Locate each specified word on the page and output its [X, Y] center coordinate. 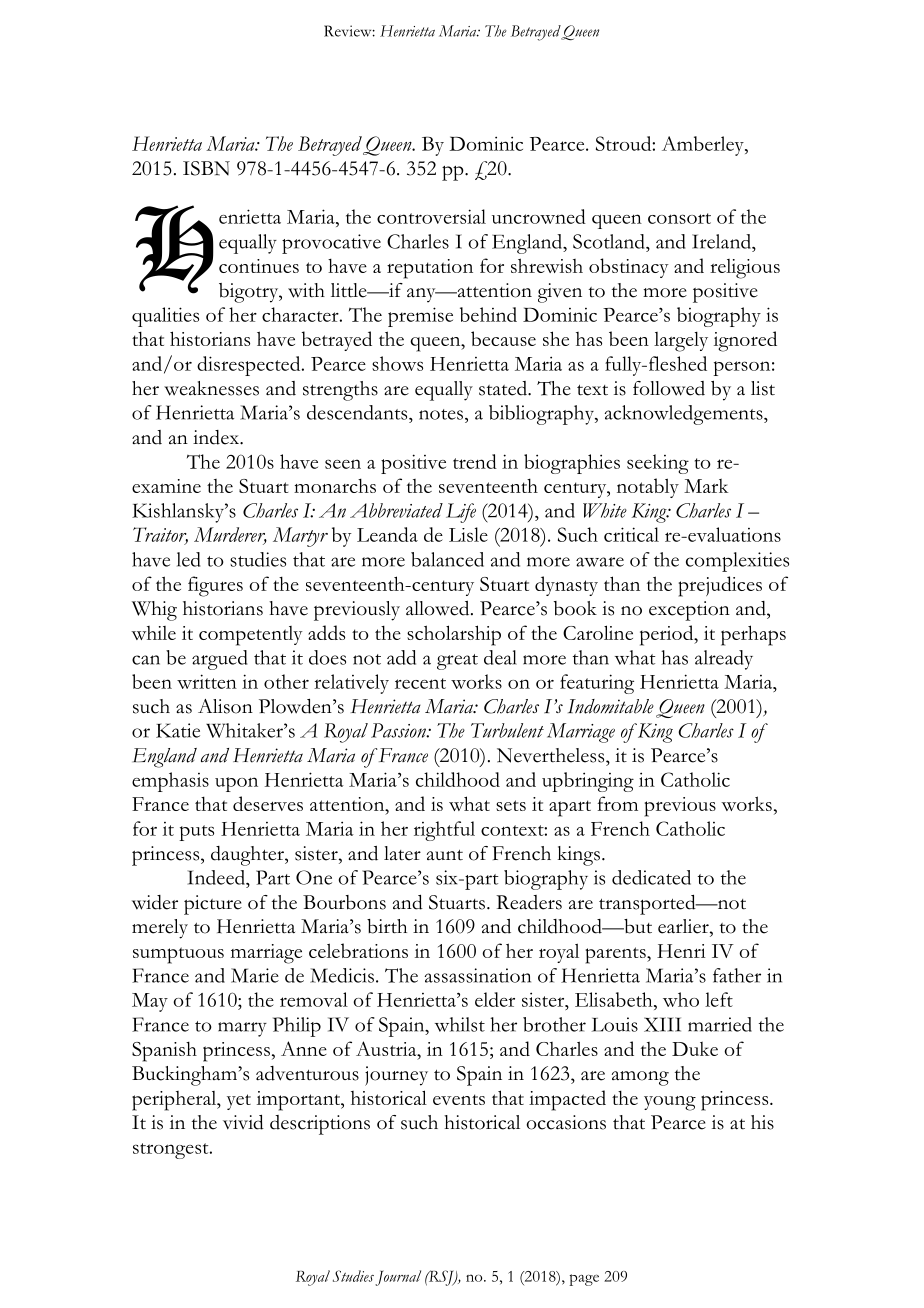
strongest [172, 1151]
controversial [431, 216]
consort [679, 218]
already [724, 660]
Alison [225, 706]
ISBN [206, 168]
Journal [398, 1278]
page [584, 1280]
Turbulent [507, 730]
